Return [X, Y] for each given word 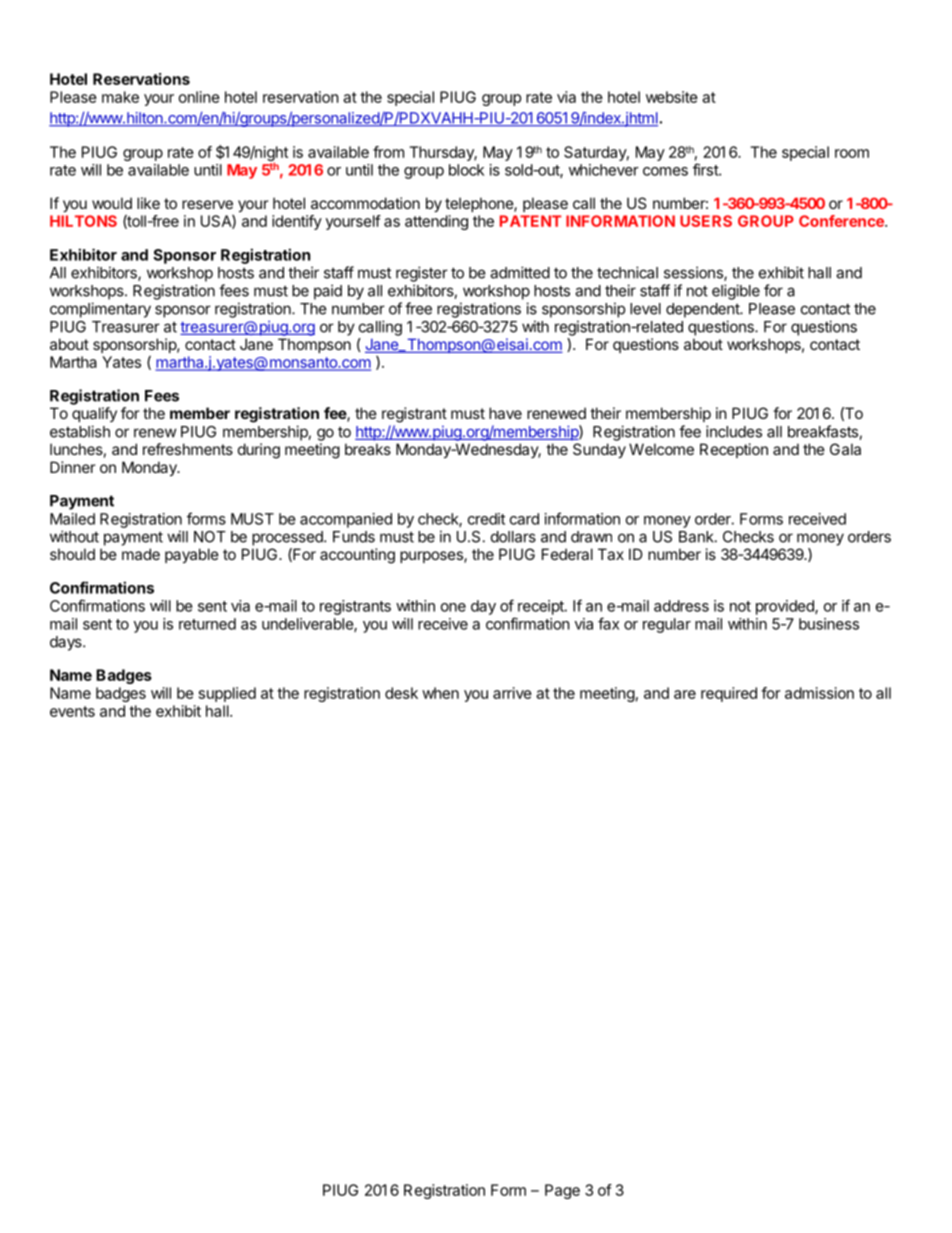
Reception [734, 450]
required [729, 694]
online [199, 97]
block [466, 170]
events [72, 711]
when [440, 693]
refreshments [188, 449]
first [706, 169]
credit [486, 519]
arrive [512, 693]
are [685, 694]
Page [562, 1191]
